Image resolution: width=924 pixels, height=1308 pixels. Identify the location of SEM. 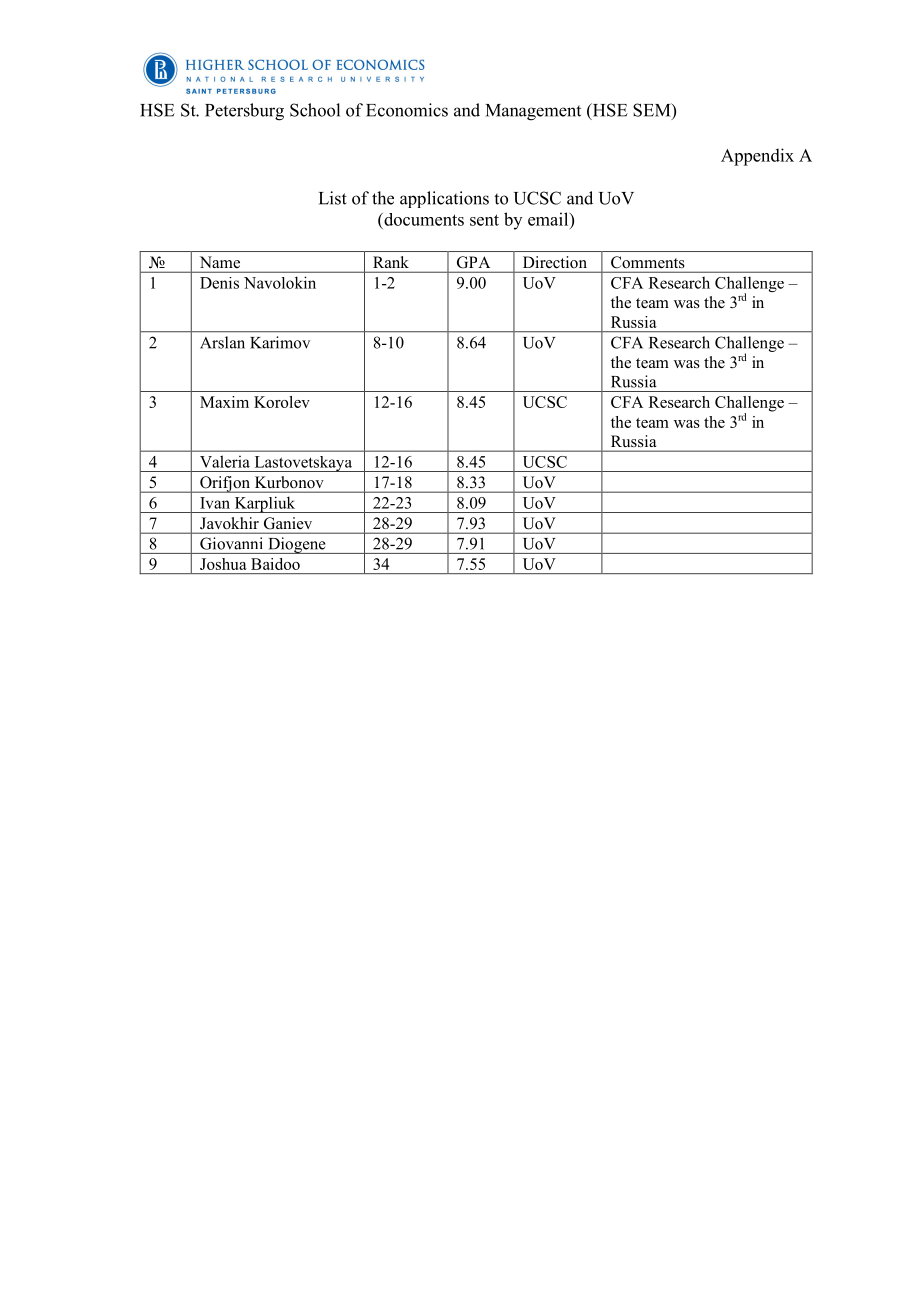
(653, 111).
